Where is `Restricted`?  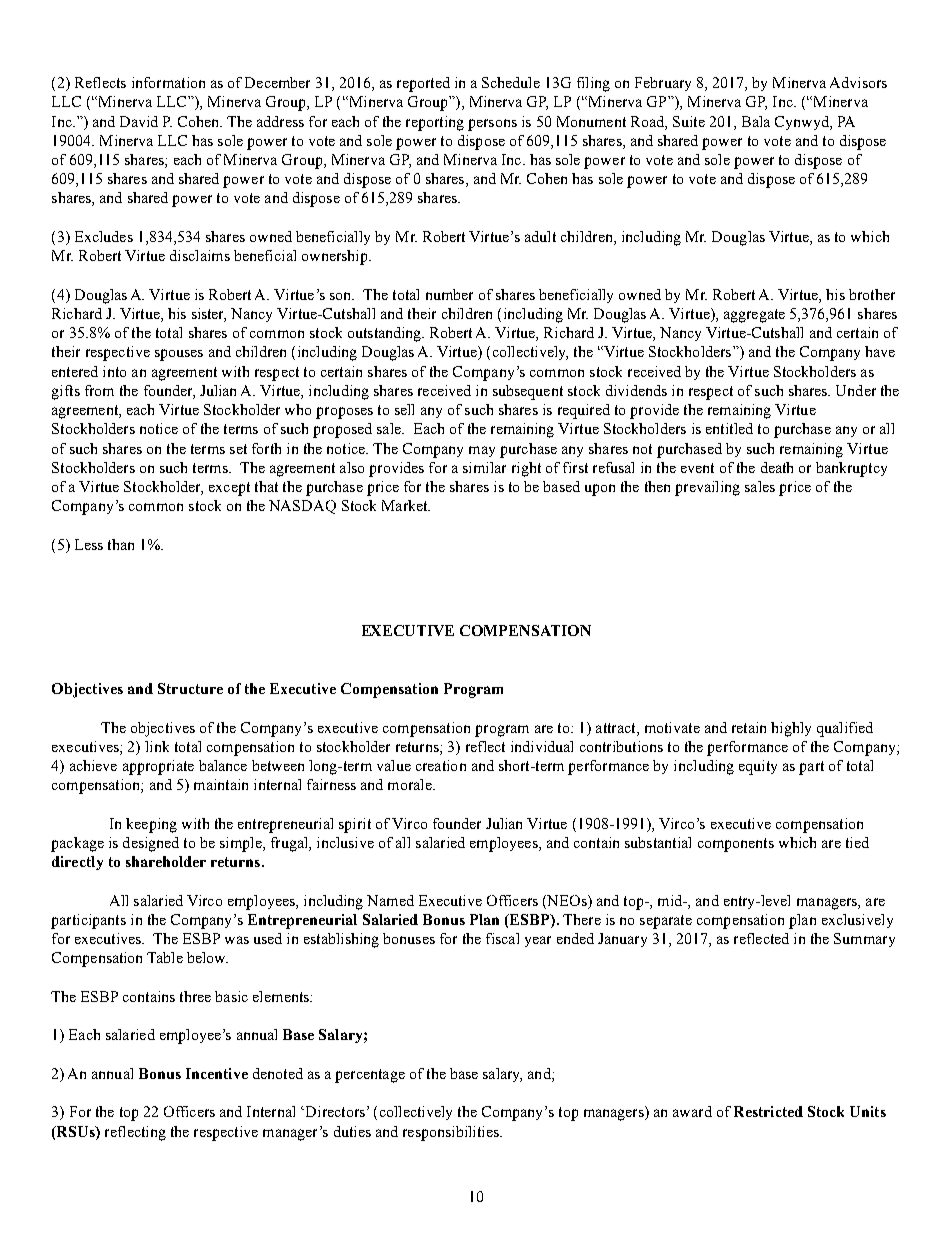 Restricted is located at coordinates (768, 1111).
